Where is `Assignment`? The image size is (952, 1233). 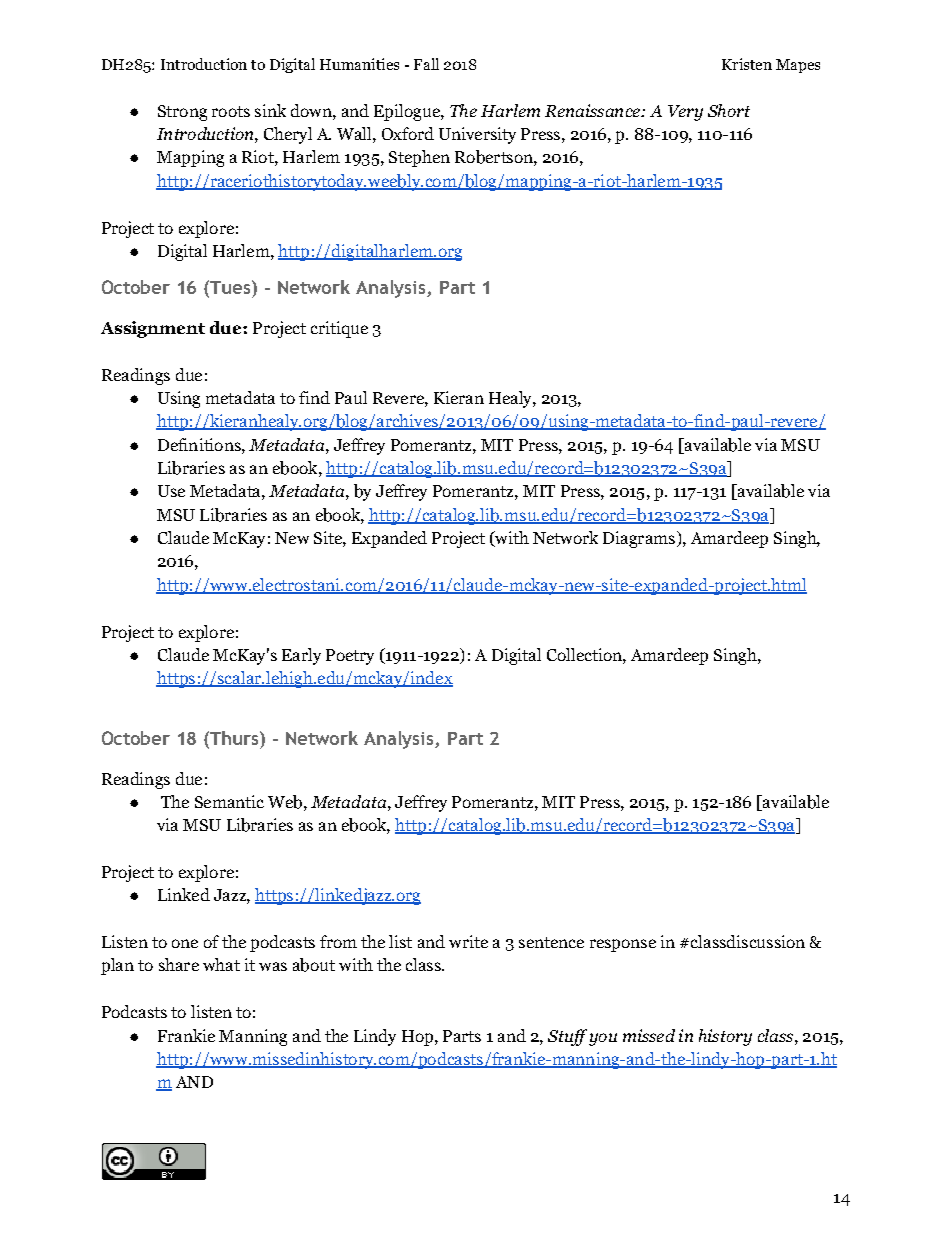
Assignment is located at coordinates (153, 329).
